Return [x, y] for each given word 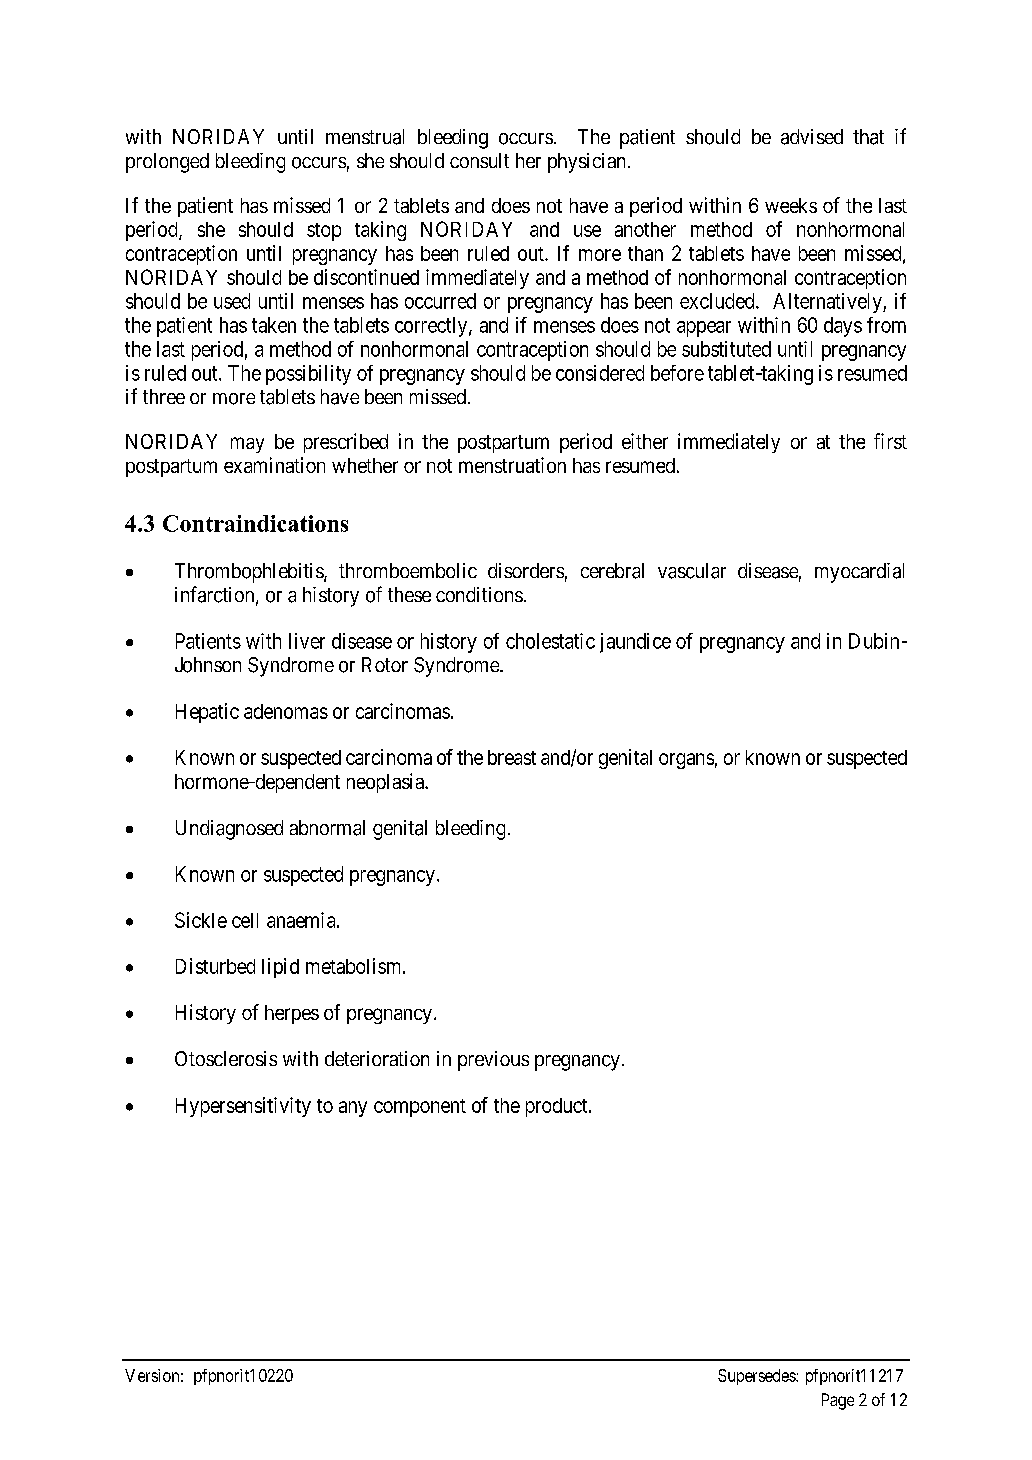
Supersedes [757, 1377]
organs [686, 761]
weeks [791, 205]
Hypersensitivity [243, 1107]
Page [838, 1401]
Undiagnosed [229, 830]
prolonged [167, 163]
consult [479, 160]
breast [512, 757]
